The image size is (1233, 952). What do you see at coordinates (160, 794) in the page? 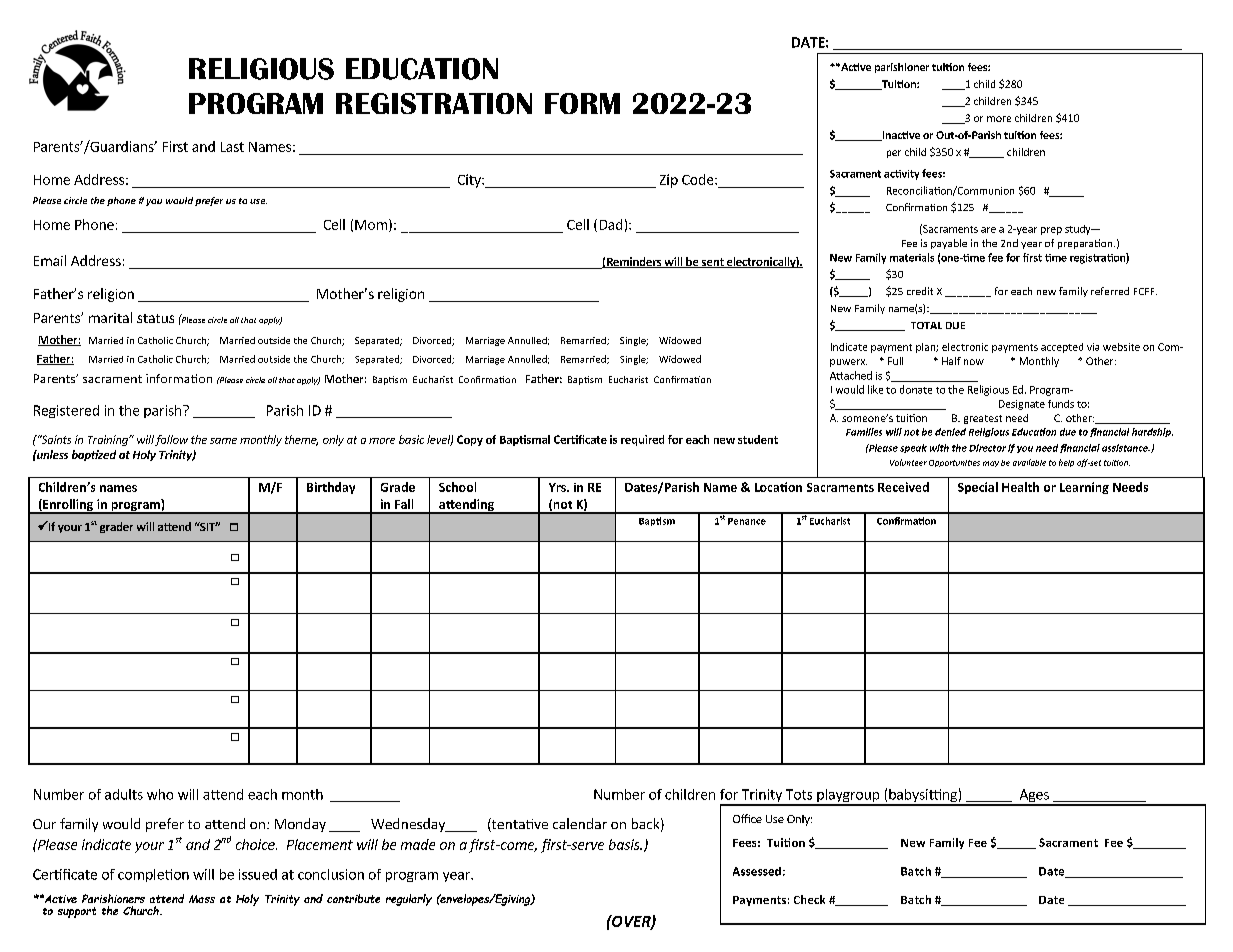
I see `who` at bounding box center [160, 794].
